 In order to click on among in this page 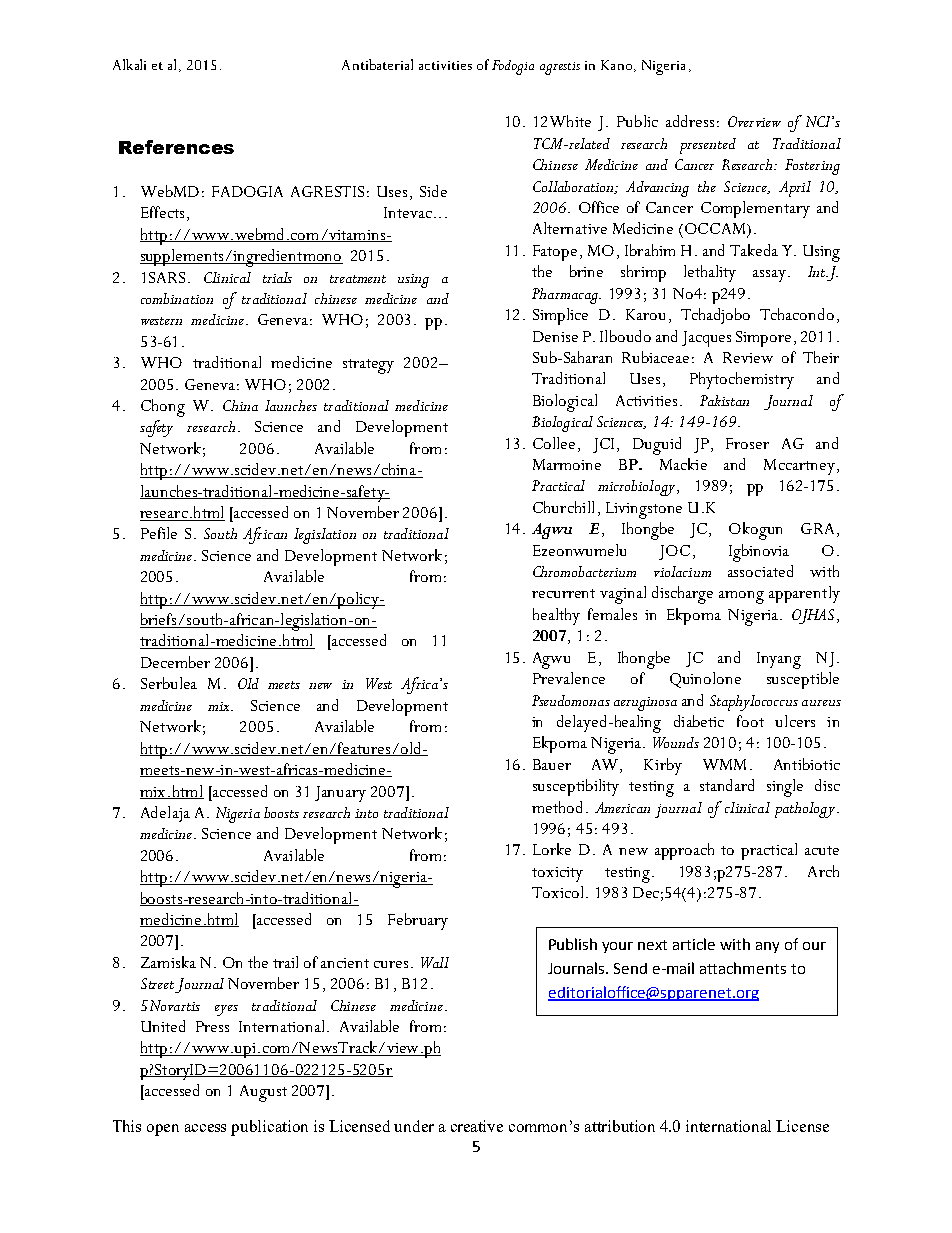, I will do `click(741, 597)`.
